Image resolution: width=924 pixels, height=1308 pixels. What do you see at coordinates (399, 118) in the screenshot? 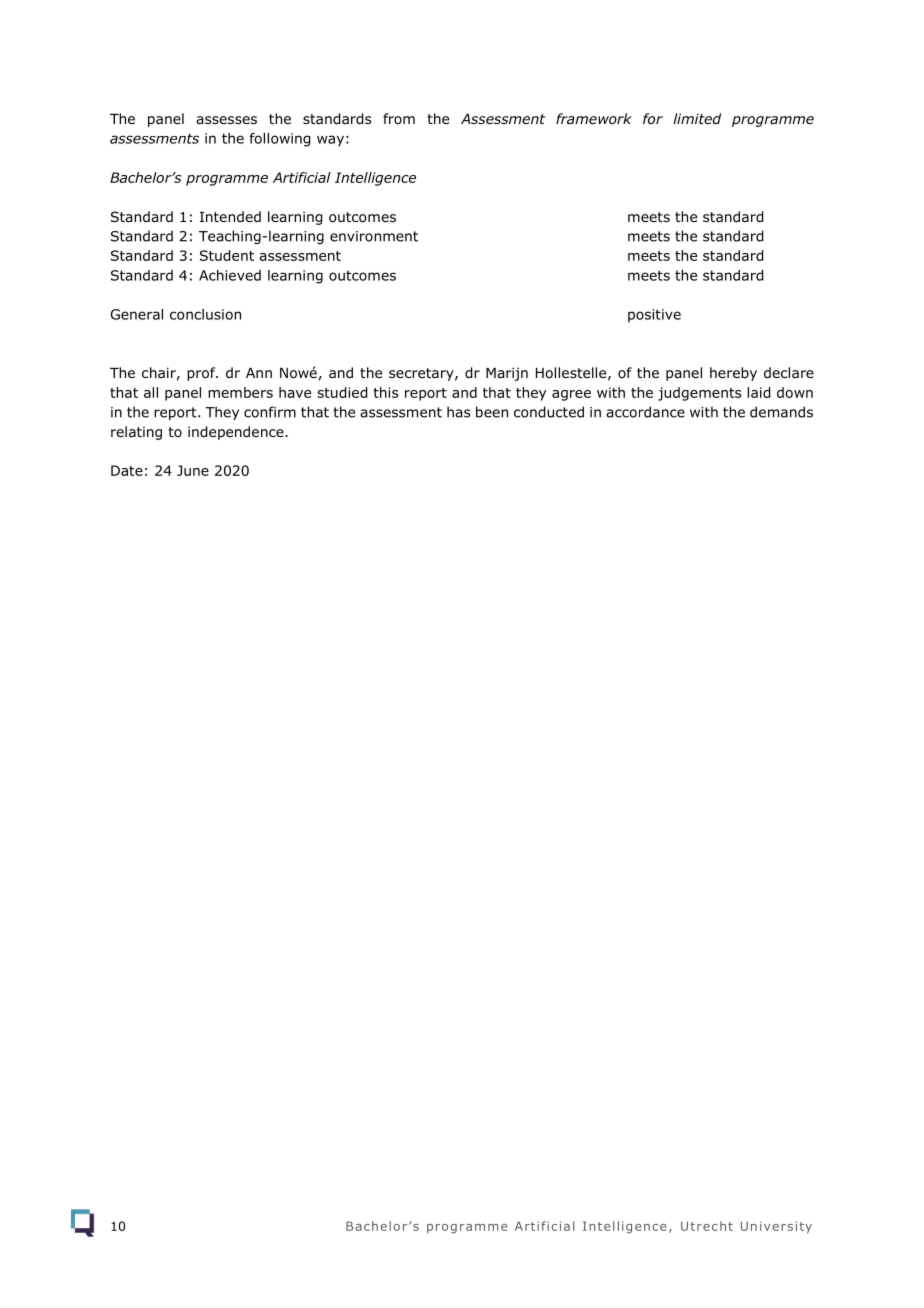
I see `from` at bounding box center [399, 118].
